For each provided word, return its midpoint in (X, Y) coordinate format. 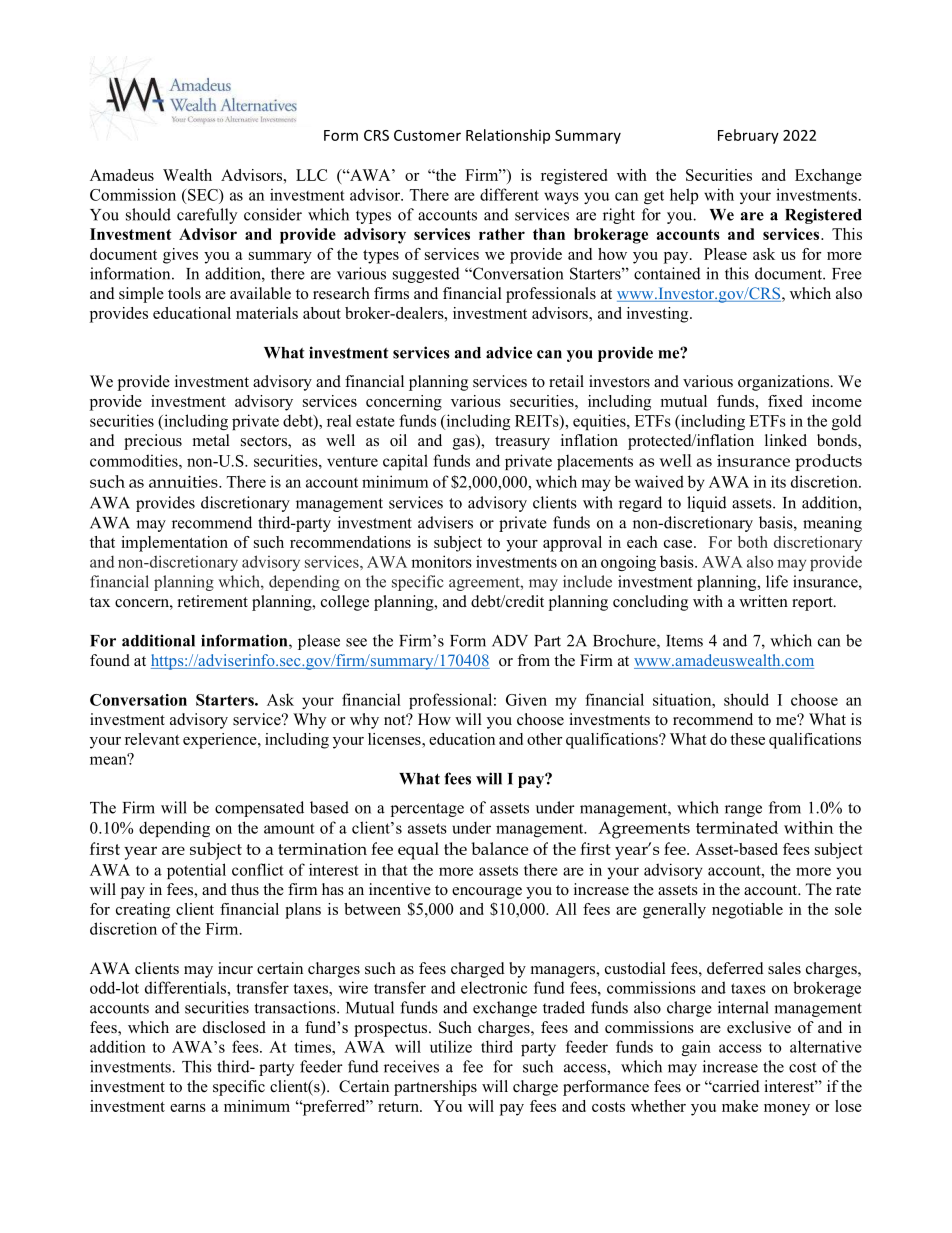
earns (188, 1108)
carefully (207, 216)
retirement (213, 601)
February (748, 136)
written (763, 601)
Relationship (508, 136)
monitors (441, 561)
